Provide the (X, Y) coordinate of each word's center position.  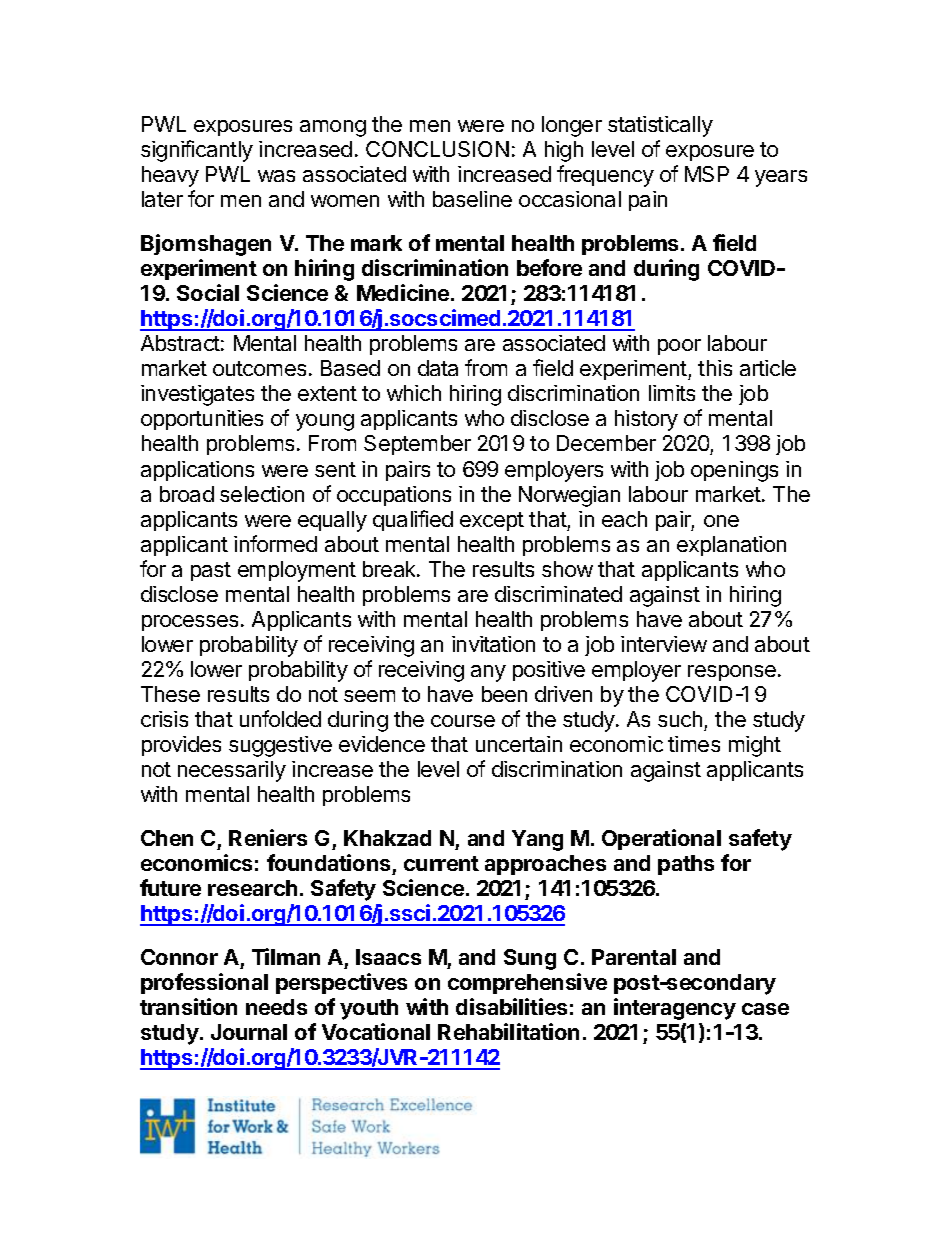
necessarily (232, 771)
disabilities (511, 1006)
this (715, 368)
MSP (707, 174)
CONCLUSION (437, 149)
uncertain (519, 744)
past (211, 571)
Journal (249, 1032)
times (694, 744)
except (492, 521)
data (438, 368)
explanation (731, 546)
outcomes (259, 368)
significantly (197, 151)
